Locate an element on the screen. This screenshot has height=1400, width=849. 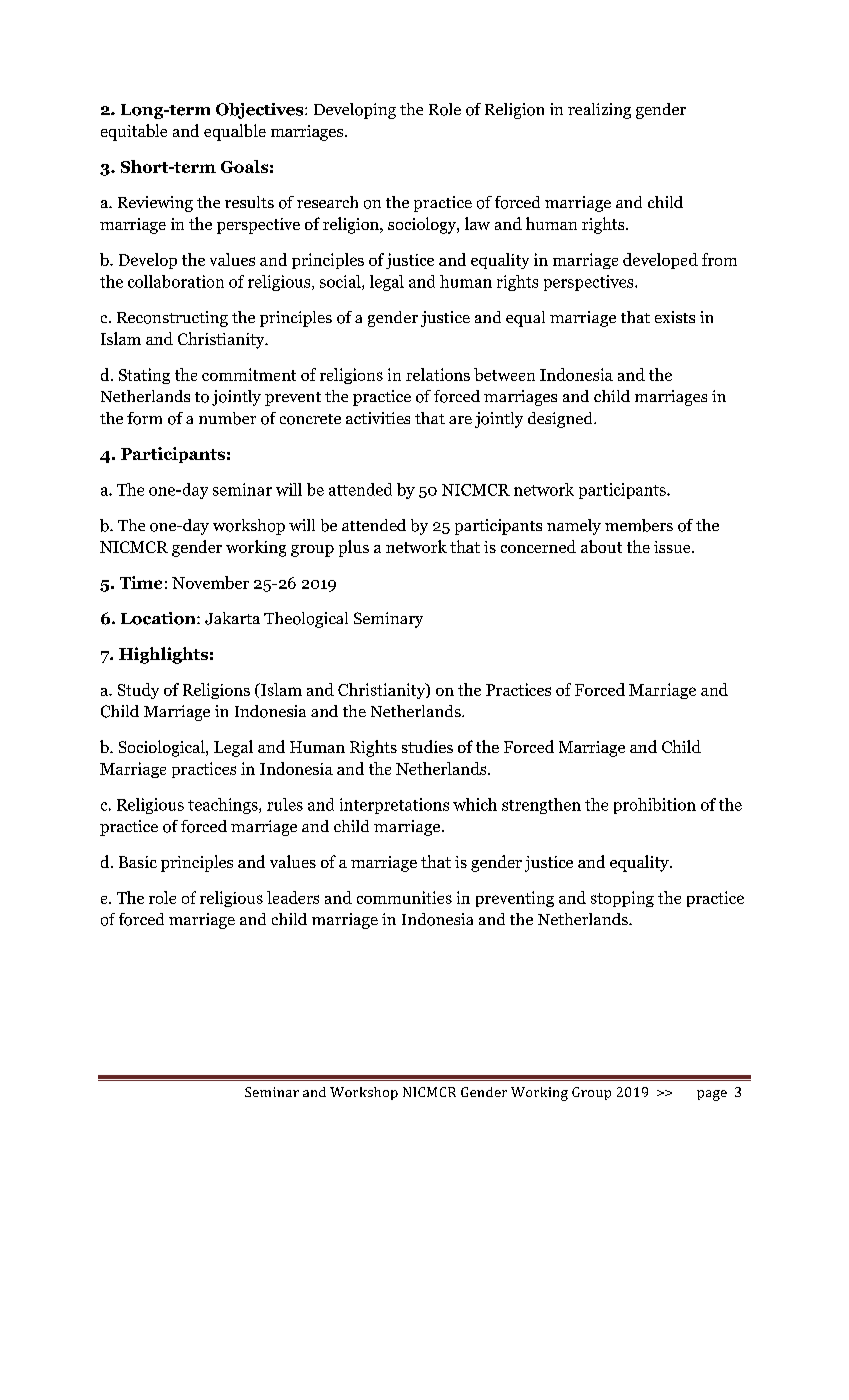
leaders is located at coordinates (293, 897).
